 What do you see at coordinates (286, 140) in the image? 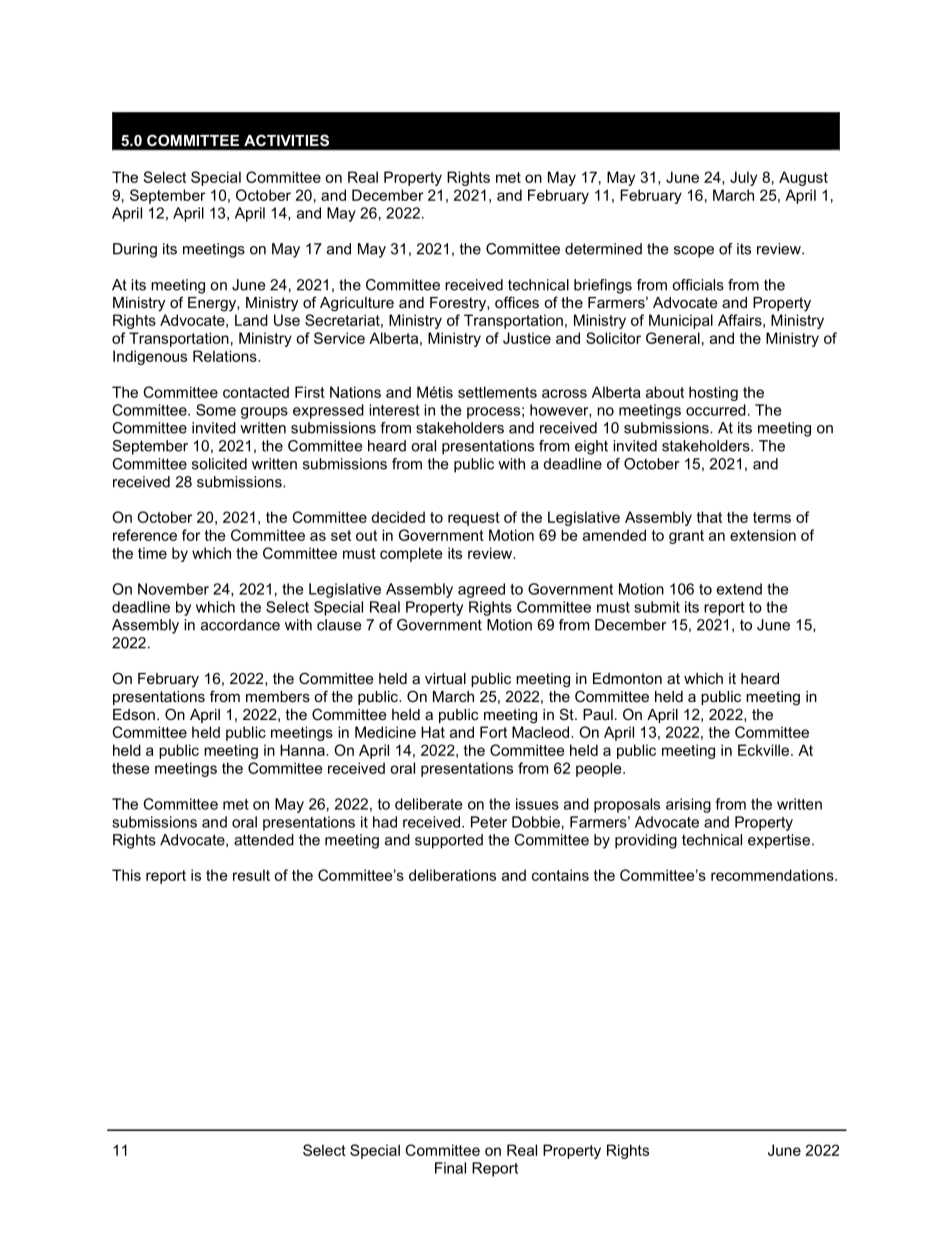
I see `ACTIVITIES` at bounding box center [286, 140].
